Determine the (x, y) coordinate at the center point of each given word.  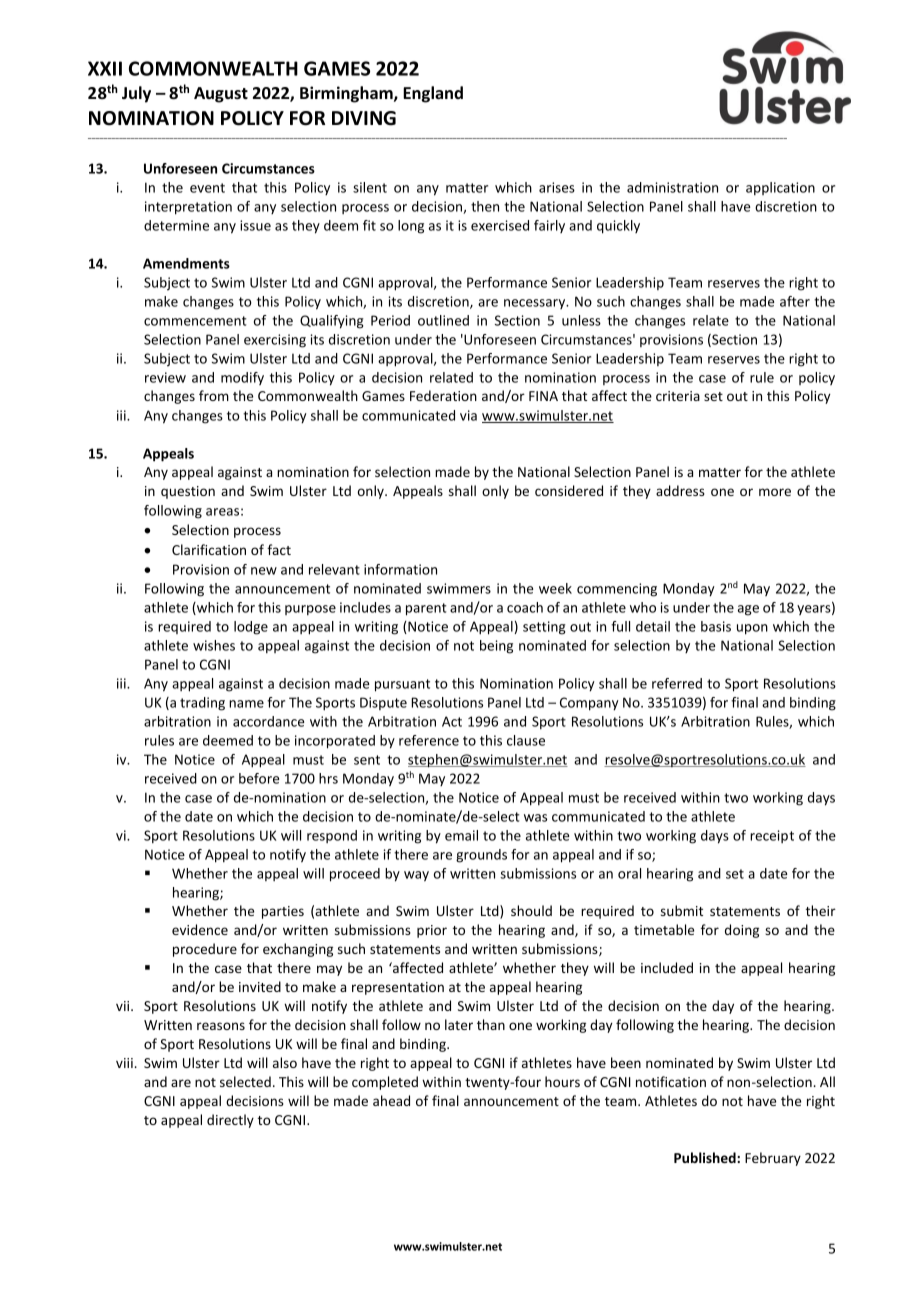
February (773, 1159)
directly (230, 1121)
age (748, 610)
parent (426, 609)
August (221, 95)
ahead (391, 1100)
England (433, 94)
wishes (214, 645)
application (780, 189)
